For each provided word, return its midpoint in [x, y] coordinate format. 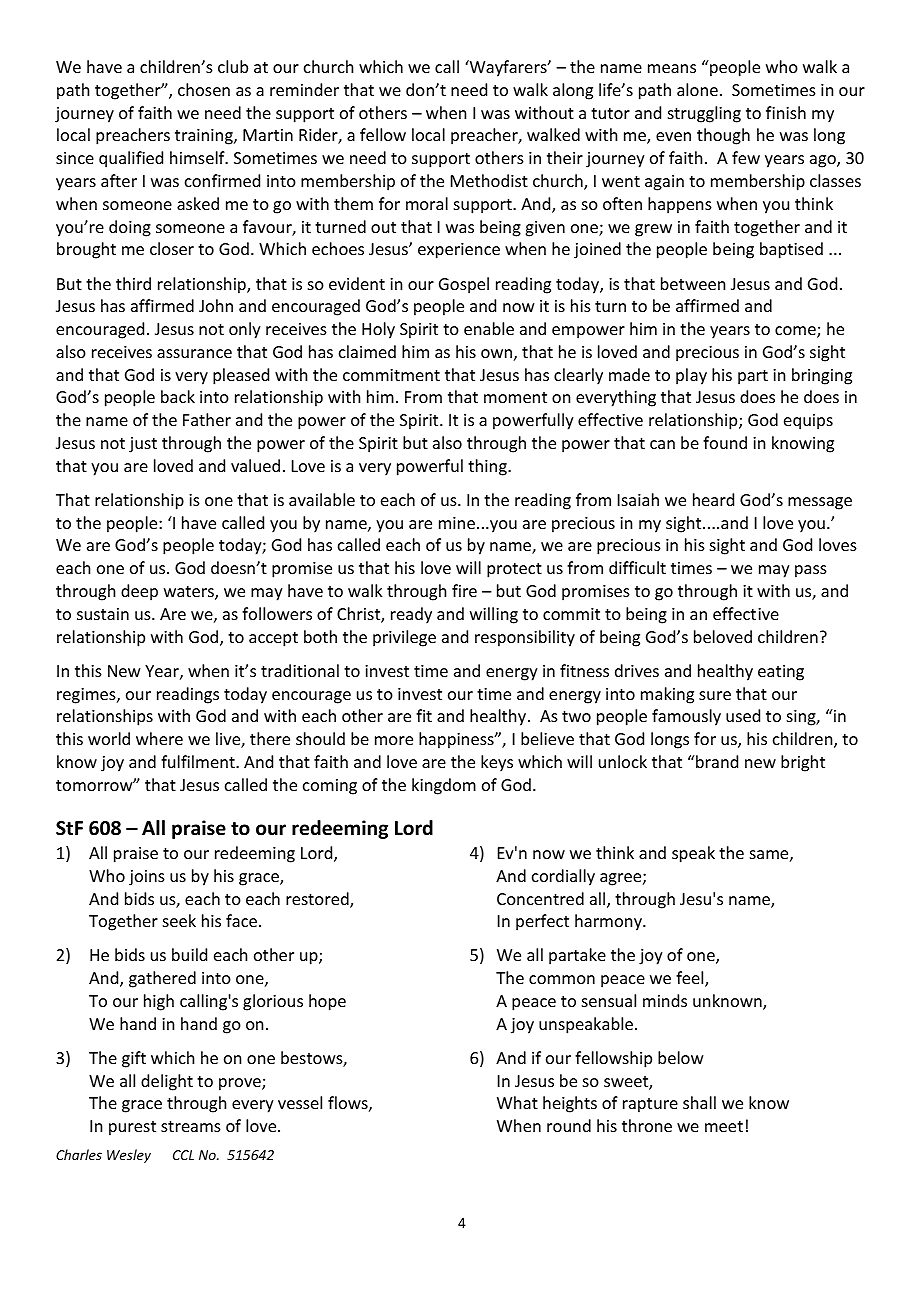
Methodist [489, 180]
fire [464, 590]
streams [191, 1126]
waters [190, 593]
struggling [704, 114]
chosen [204, 89]
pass [811, 571]
